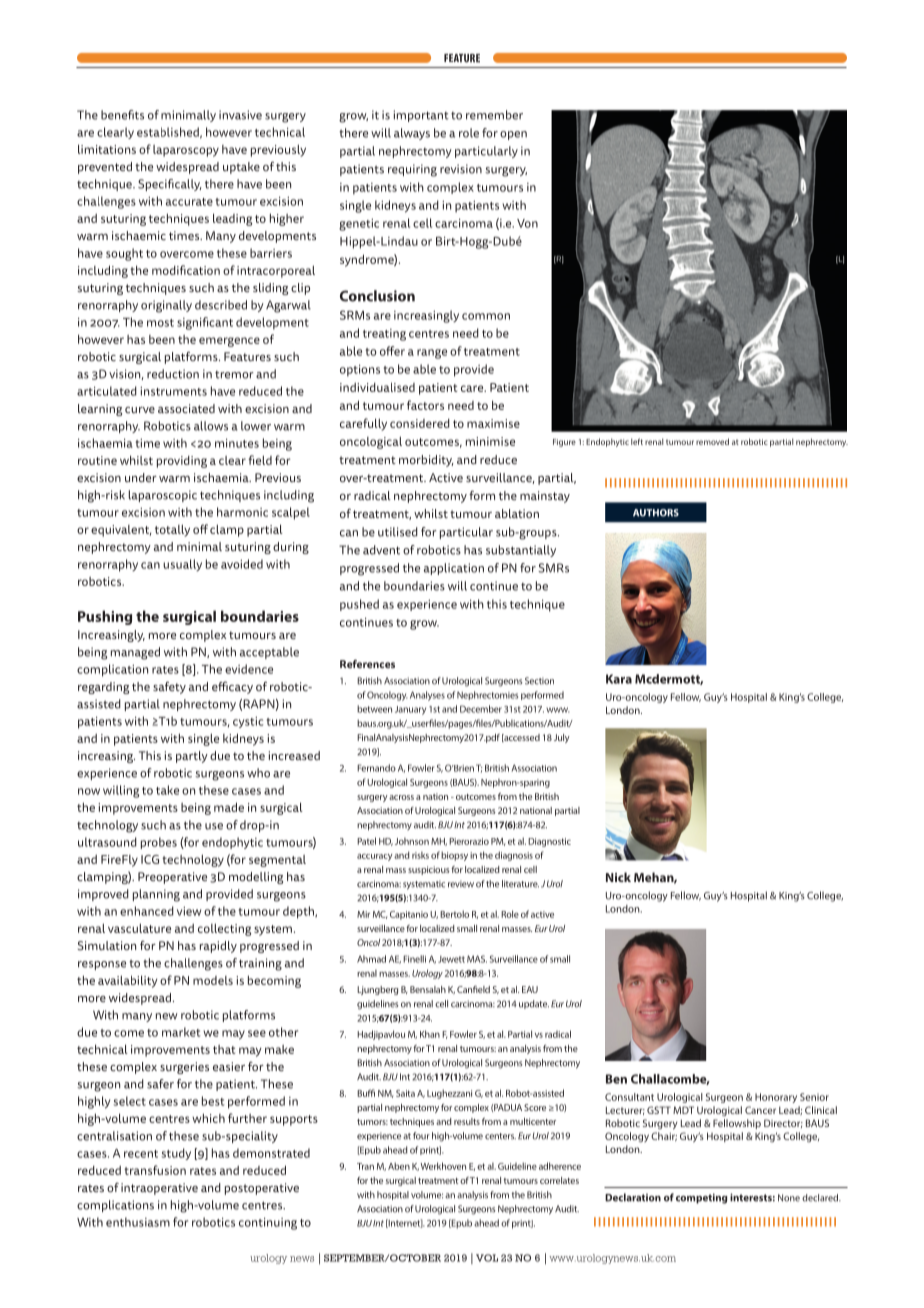 This screenshot has width=924, height=1308. What do you see at coordinates (425, 405) in the screenshot?
I see `factors` at bounding box center [425, 405].
